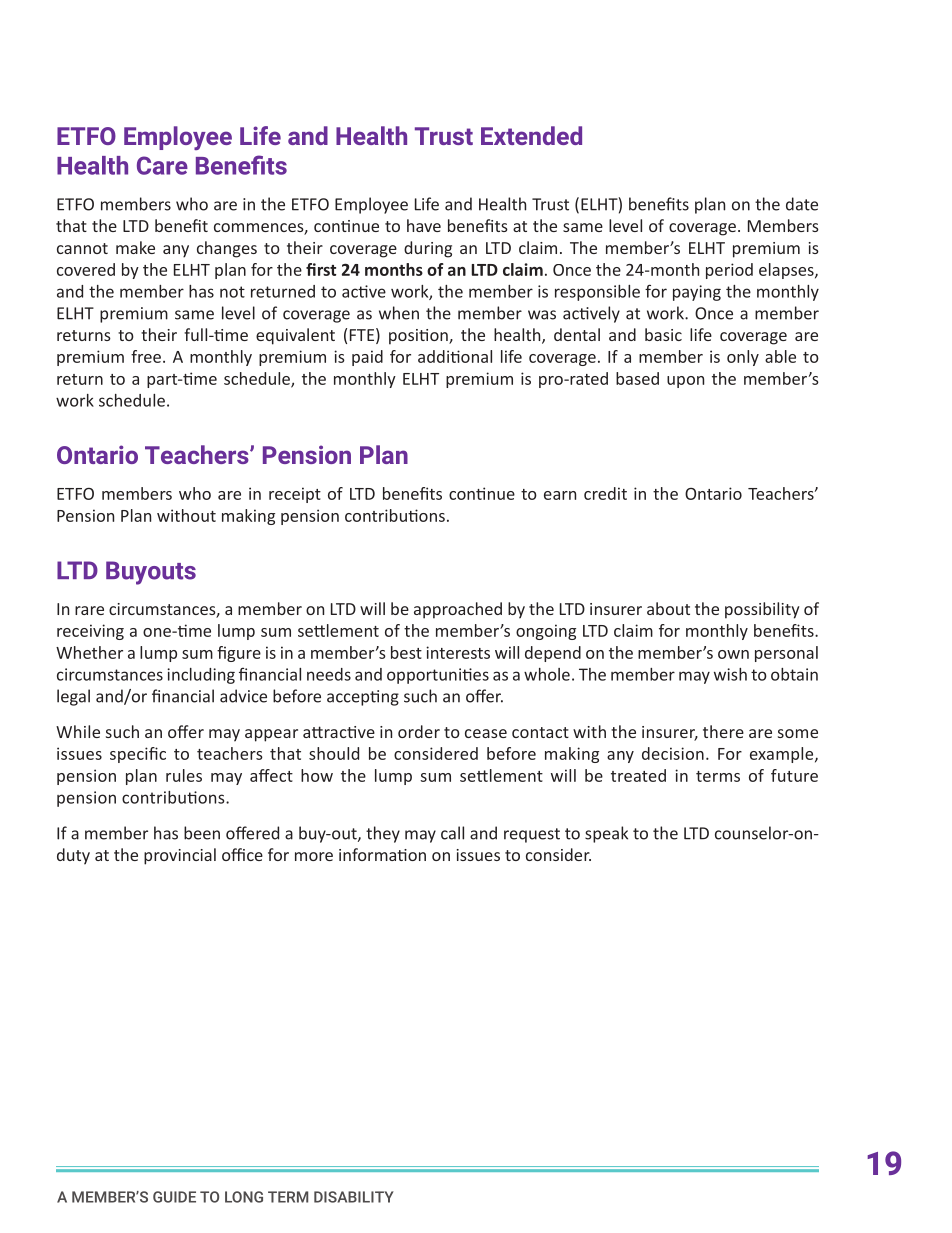 The width and height of the image is (952, 1233). What do you see at coordinates (354, 1197) in the image?
I see `DISABILITY` at bounding box center [354, 1197].
